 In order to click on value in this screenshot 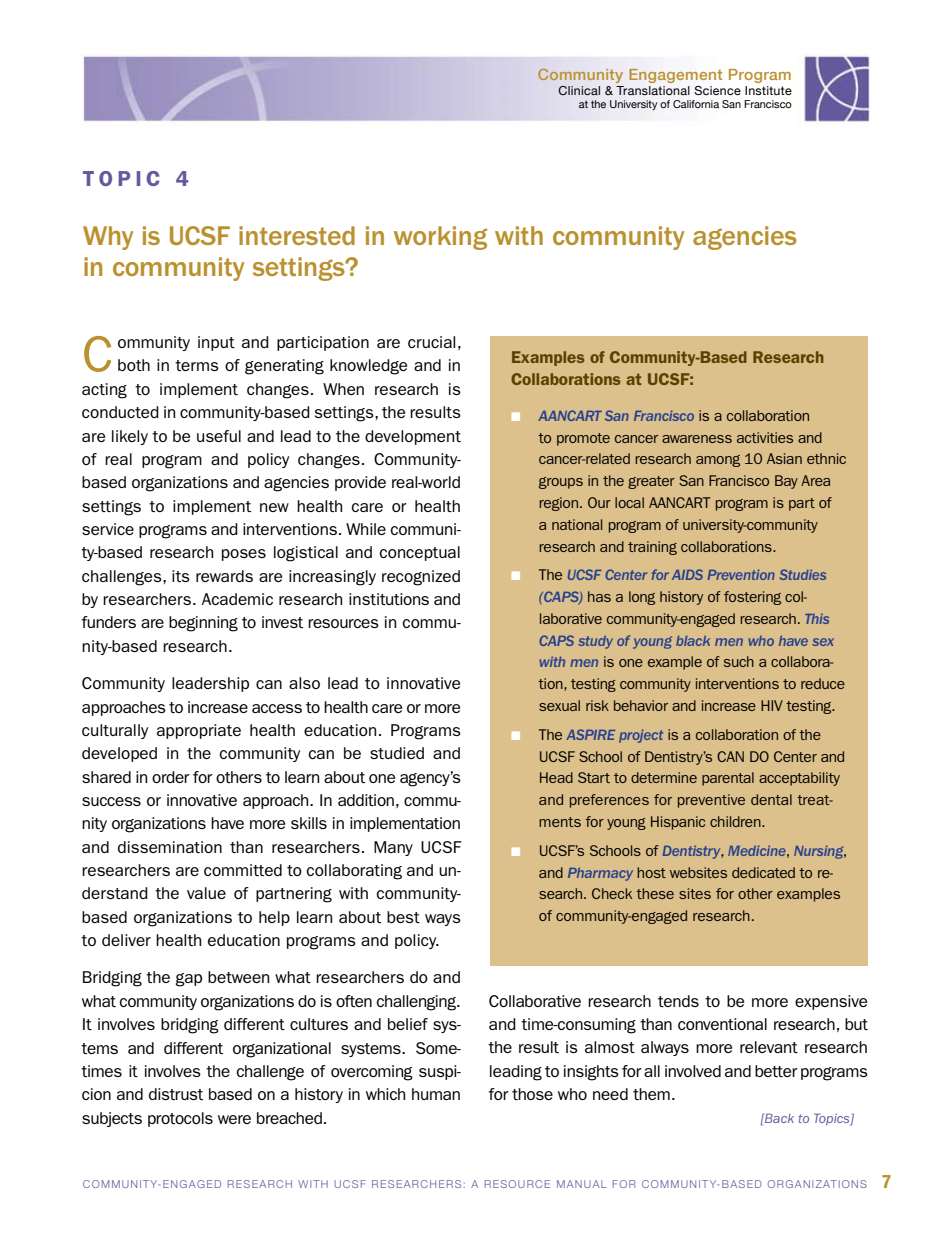, I will do `click(206, 893)`.
